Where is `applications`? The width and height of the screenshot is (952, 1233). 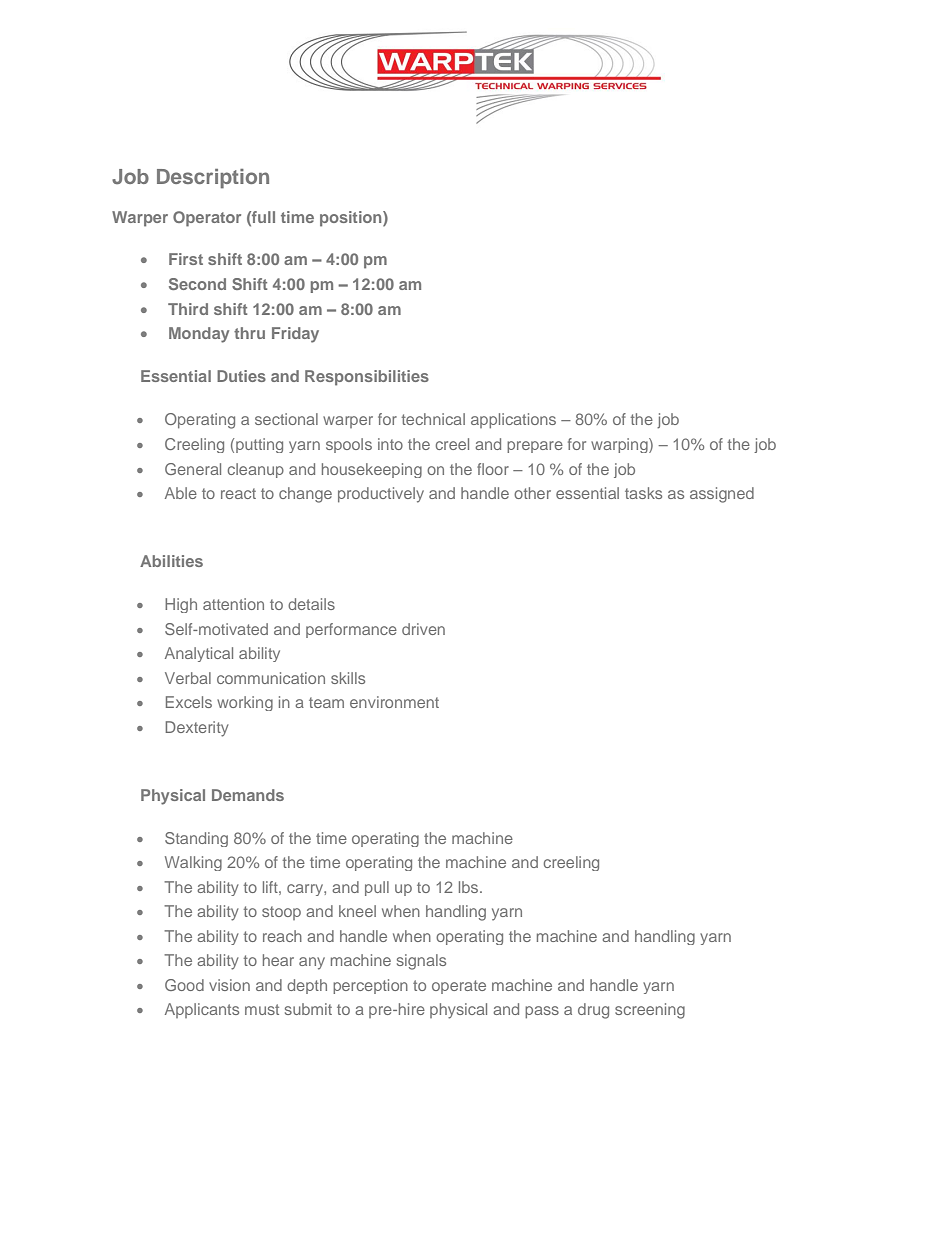
applications is located at coordinates (513, 421).
